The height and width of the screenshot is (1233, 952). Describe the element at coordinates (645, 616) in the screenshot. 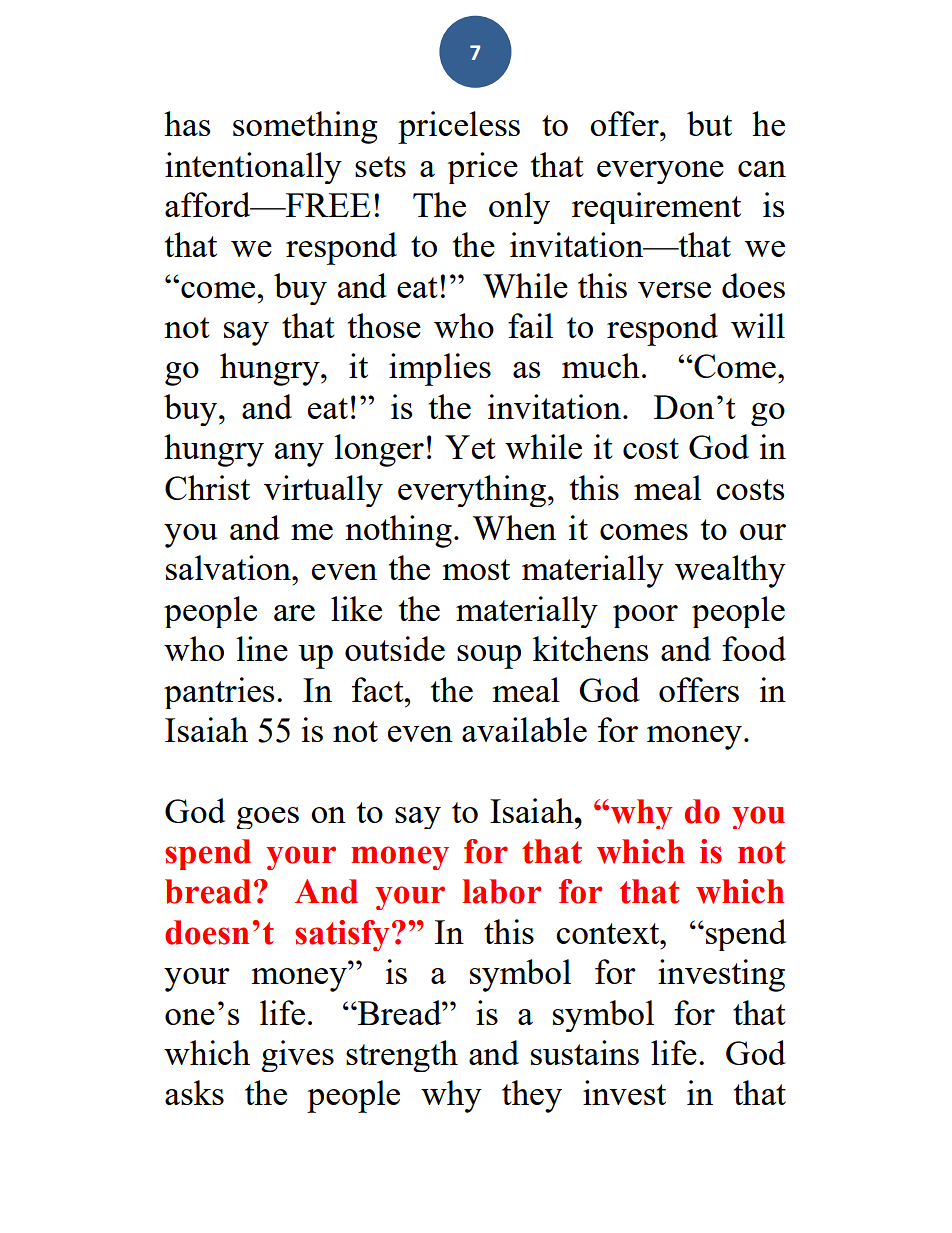

I see `poor` at that location.
